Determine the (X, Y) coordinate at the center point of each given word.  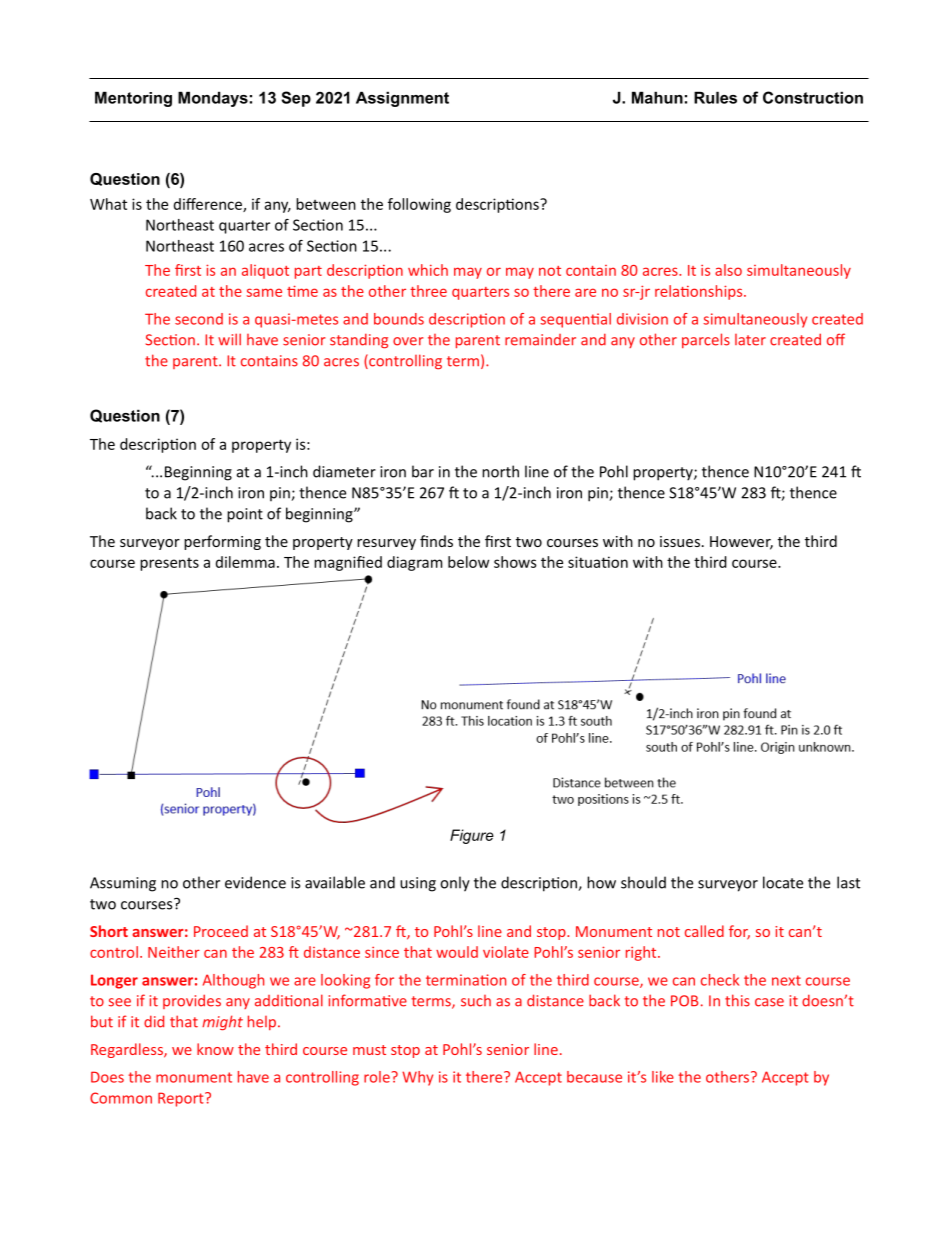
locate (783, 882)
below (468, 562)
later (750, 340)
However (741, 543)
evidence (255, 882)
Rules (715, 97)
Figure (472, 836)
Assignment (402, 99)
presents (169, 564)
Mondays (213, 99)
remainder (540, 340)
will (229, 339)
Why (417, 1078)
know (215, 1049)
